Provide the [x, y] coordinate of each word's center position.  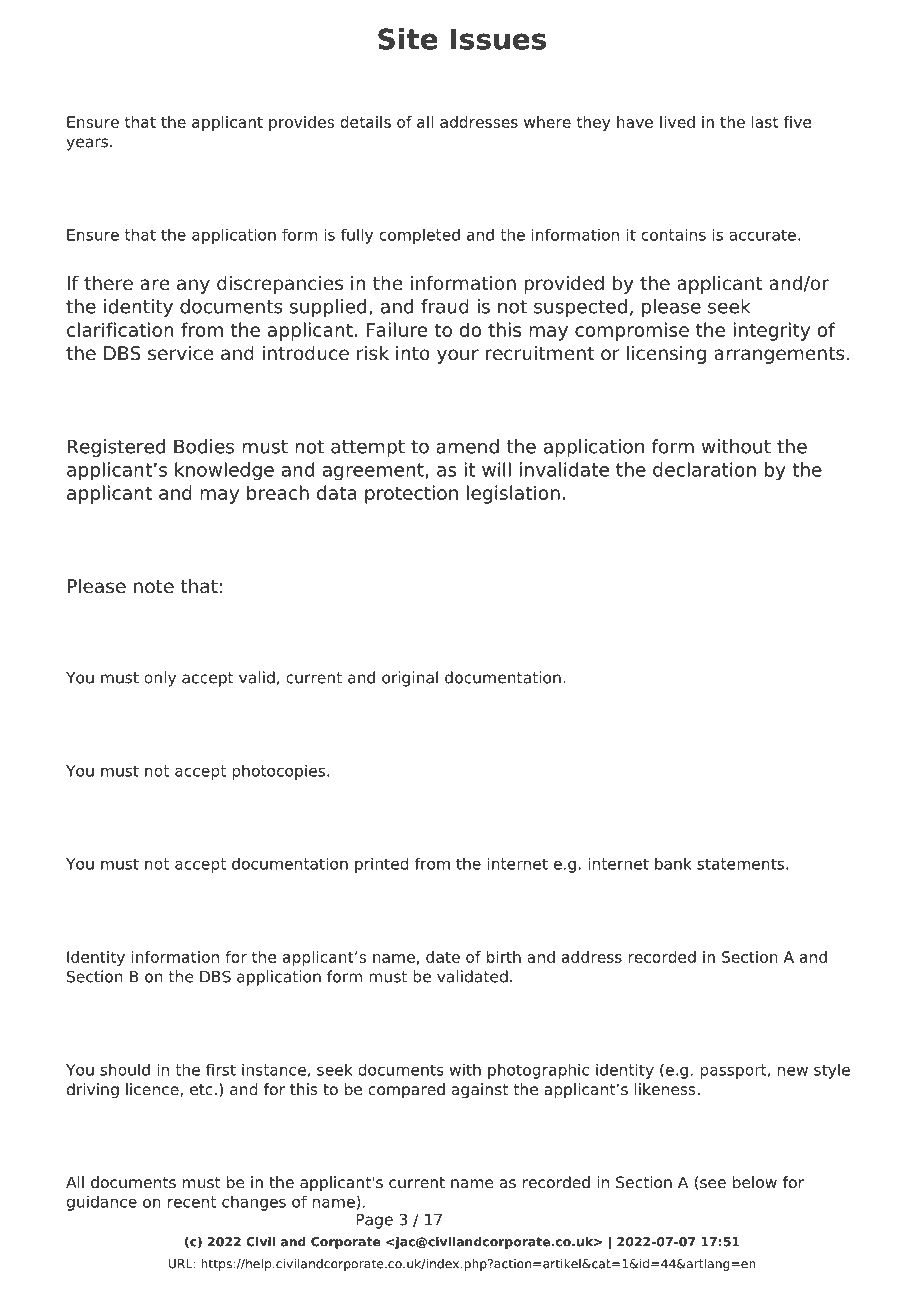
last [765, 122]
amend [467, 446]
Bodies [204, 446]
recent [192, 1202]
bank [673, 864]
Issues [498, 39]
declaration [704, 469]
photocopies [280, 772]
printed [381, 865]
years [87, 144]
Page [374, 1221]
